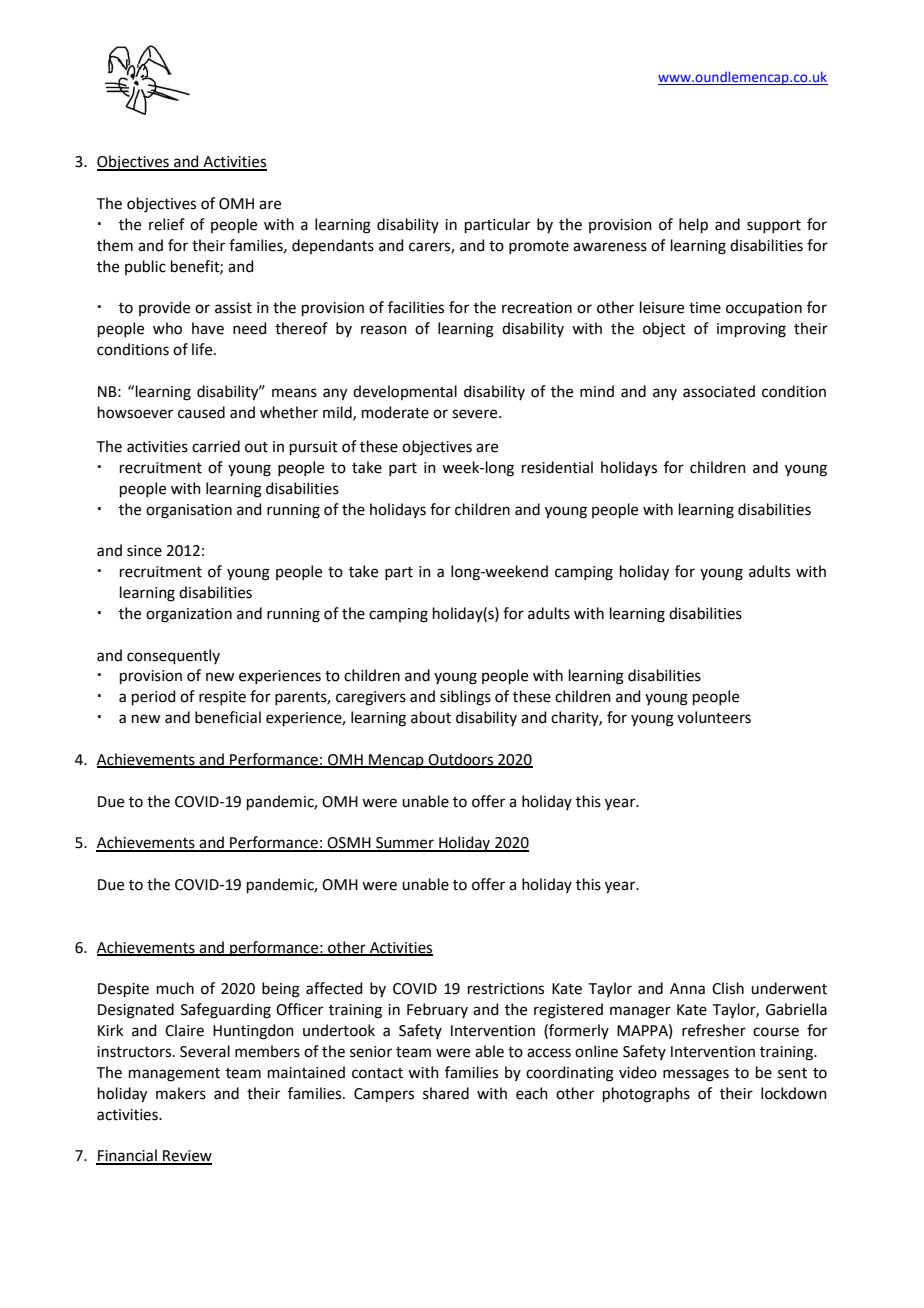 This screenshot has width=924, height=1308. I want to click on siblings, so click(465, 698).
